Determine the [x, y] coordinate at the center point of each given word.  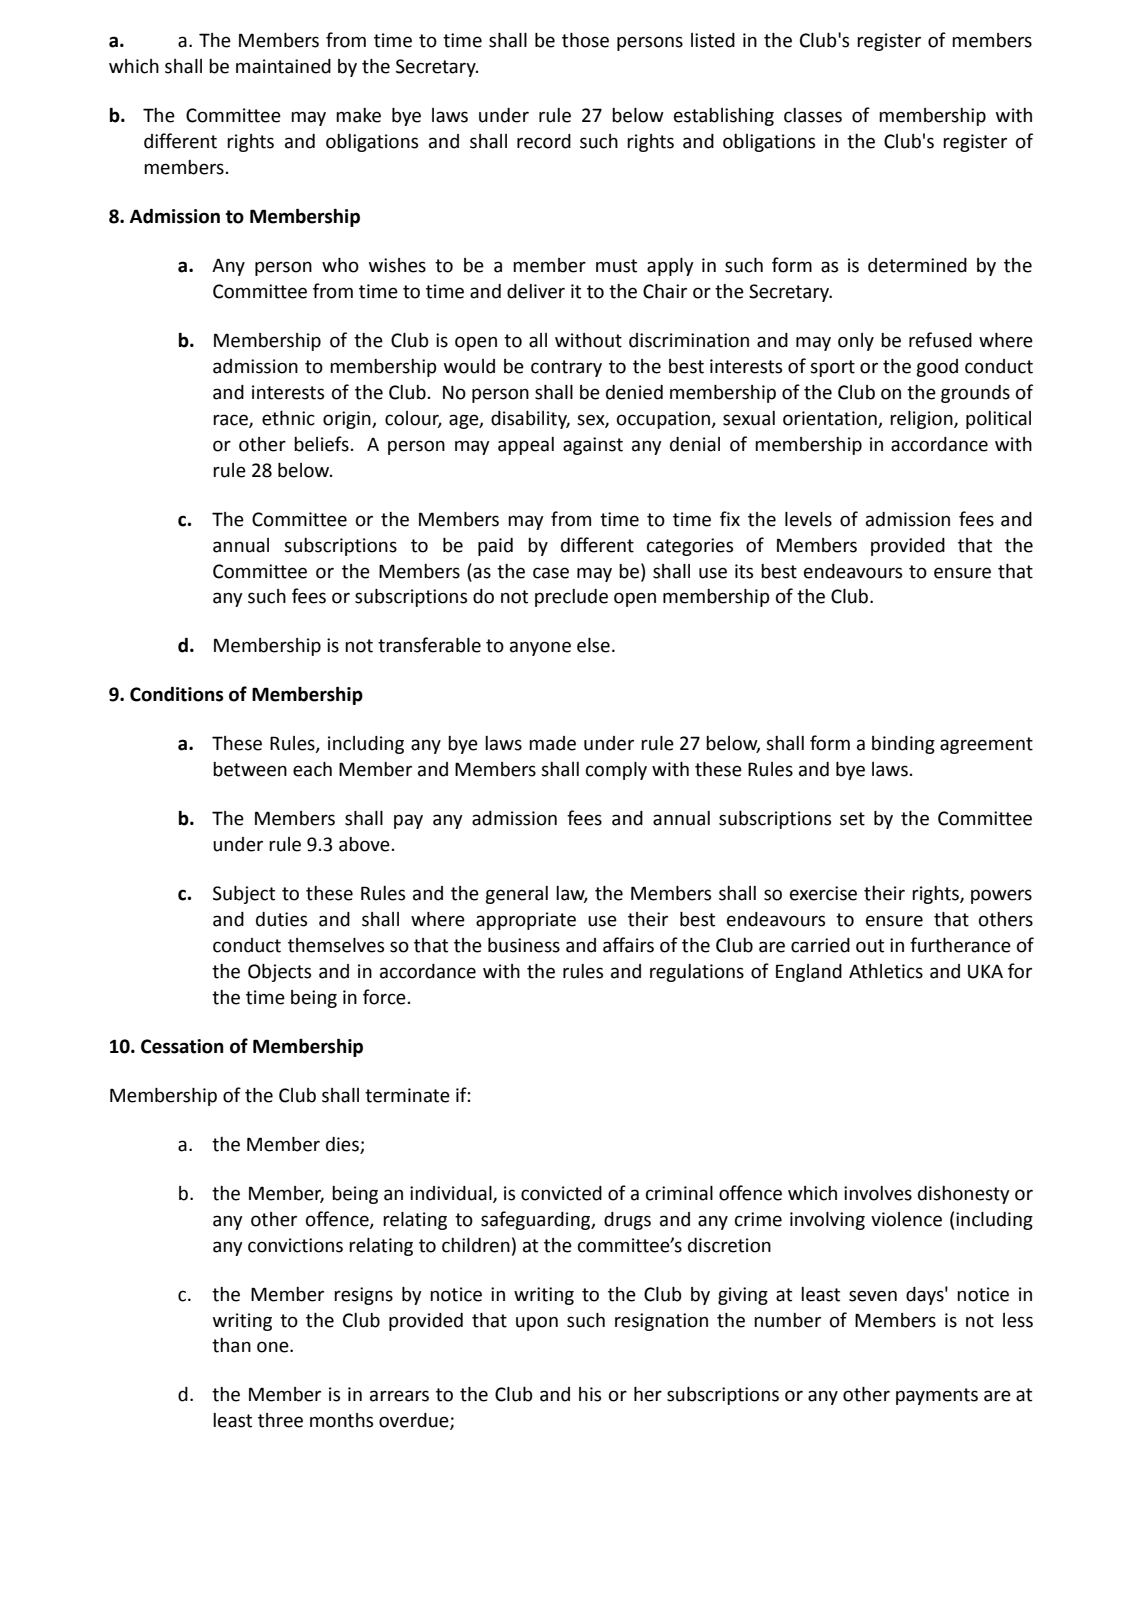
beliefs [321, 444]
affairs [628, 945]
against [593, 446]
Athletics [886, 971]
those [585, 40]
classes [813, 115]
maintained [283, 66]
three [280, 1420]
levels [808, 519]
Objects [279, 973]
